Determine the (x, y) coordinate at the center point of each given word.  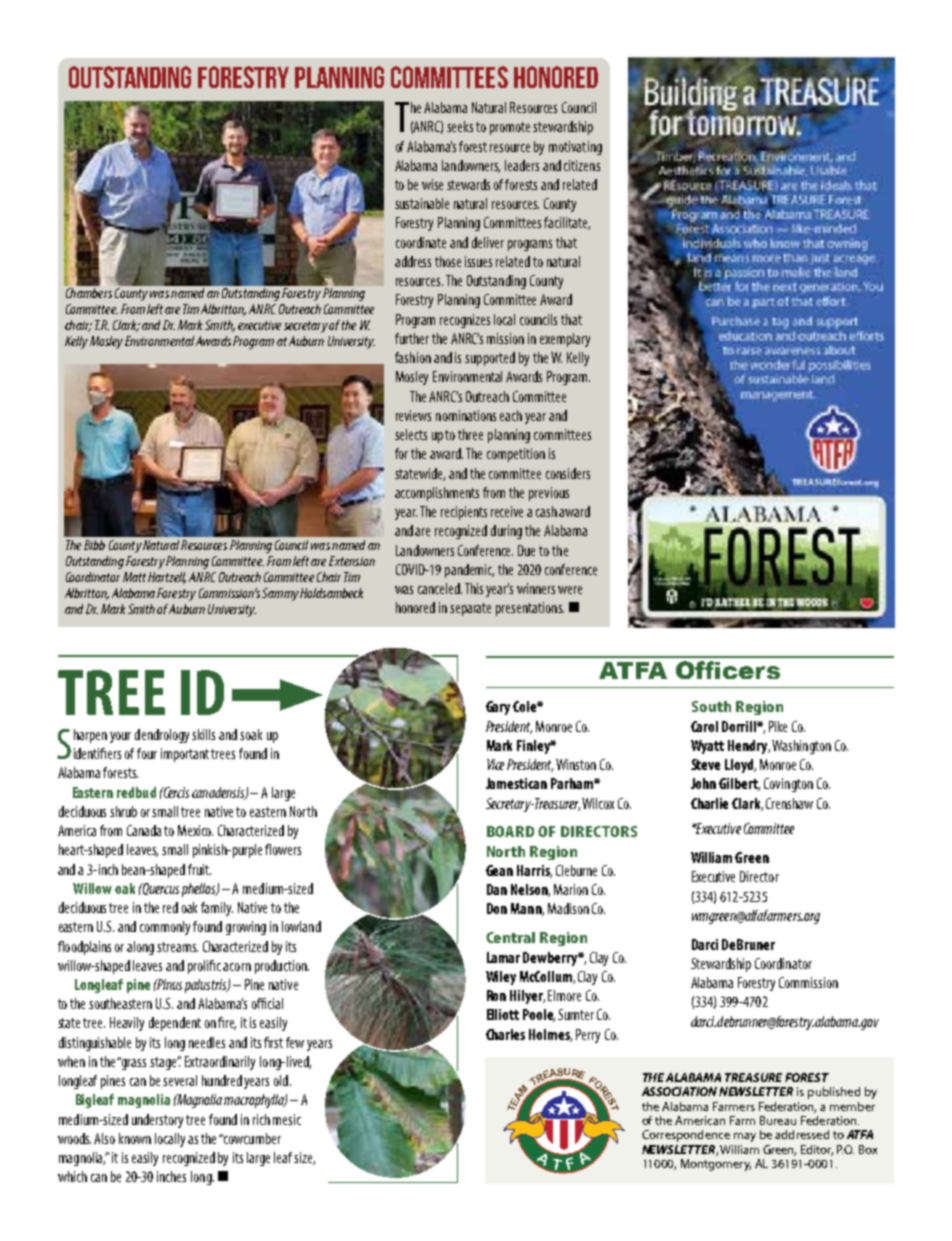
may (745, 1137)
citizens (582, 165)
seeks (460, 126)
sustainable (422, 203)
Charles (505, 1034)
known (135, 1138)
